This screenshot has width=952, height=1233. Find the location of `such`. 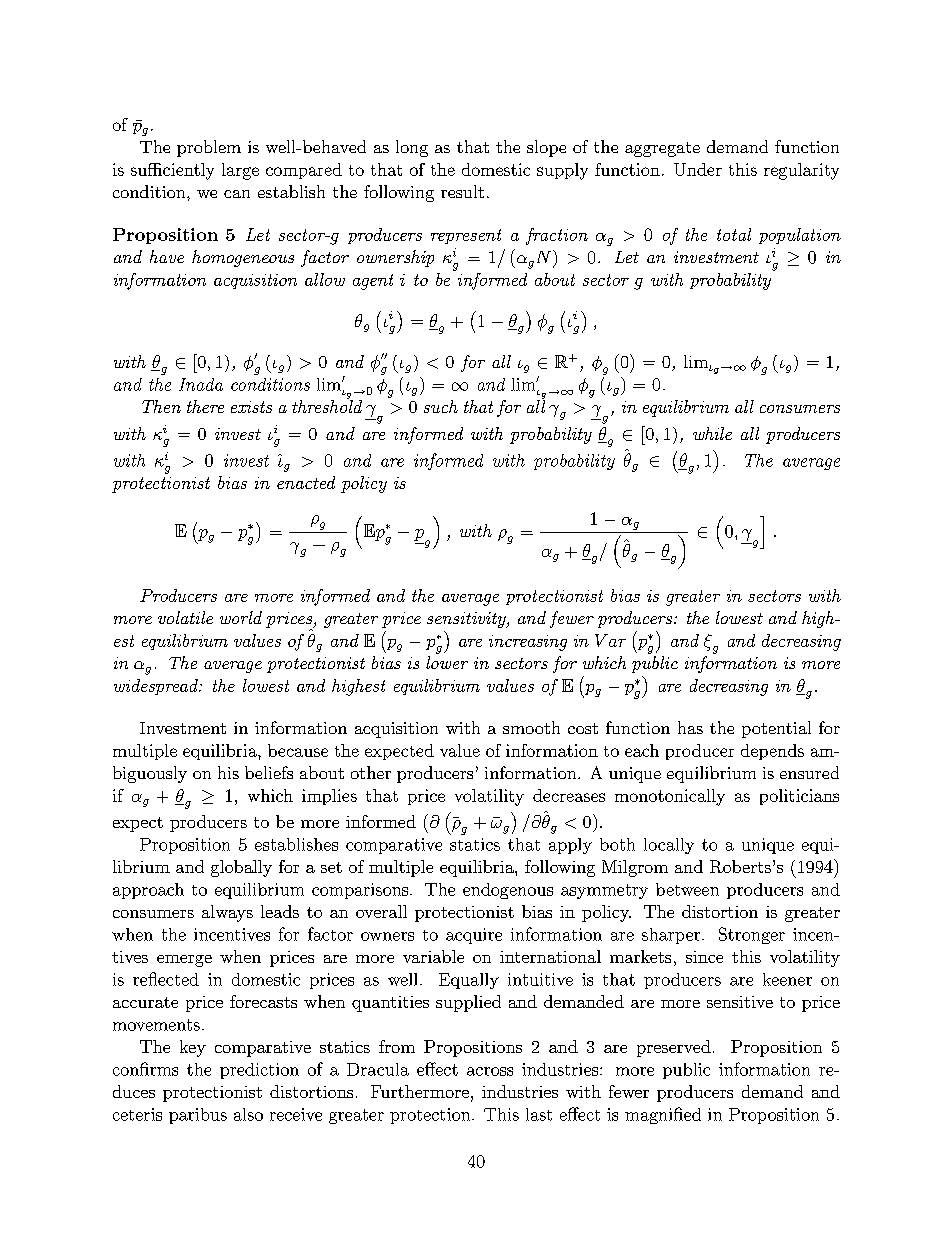

such is located at coordinates (441, 406).
